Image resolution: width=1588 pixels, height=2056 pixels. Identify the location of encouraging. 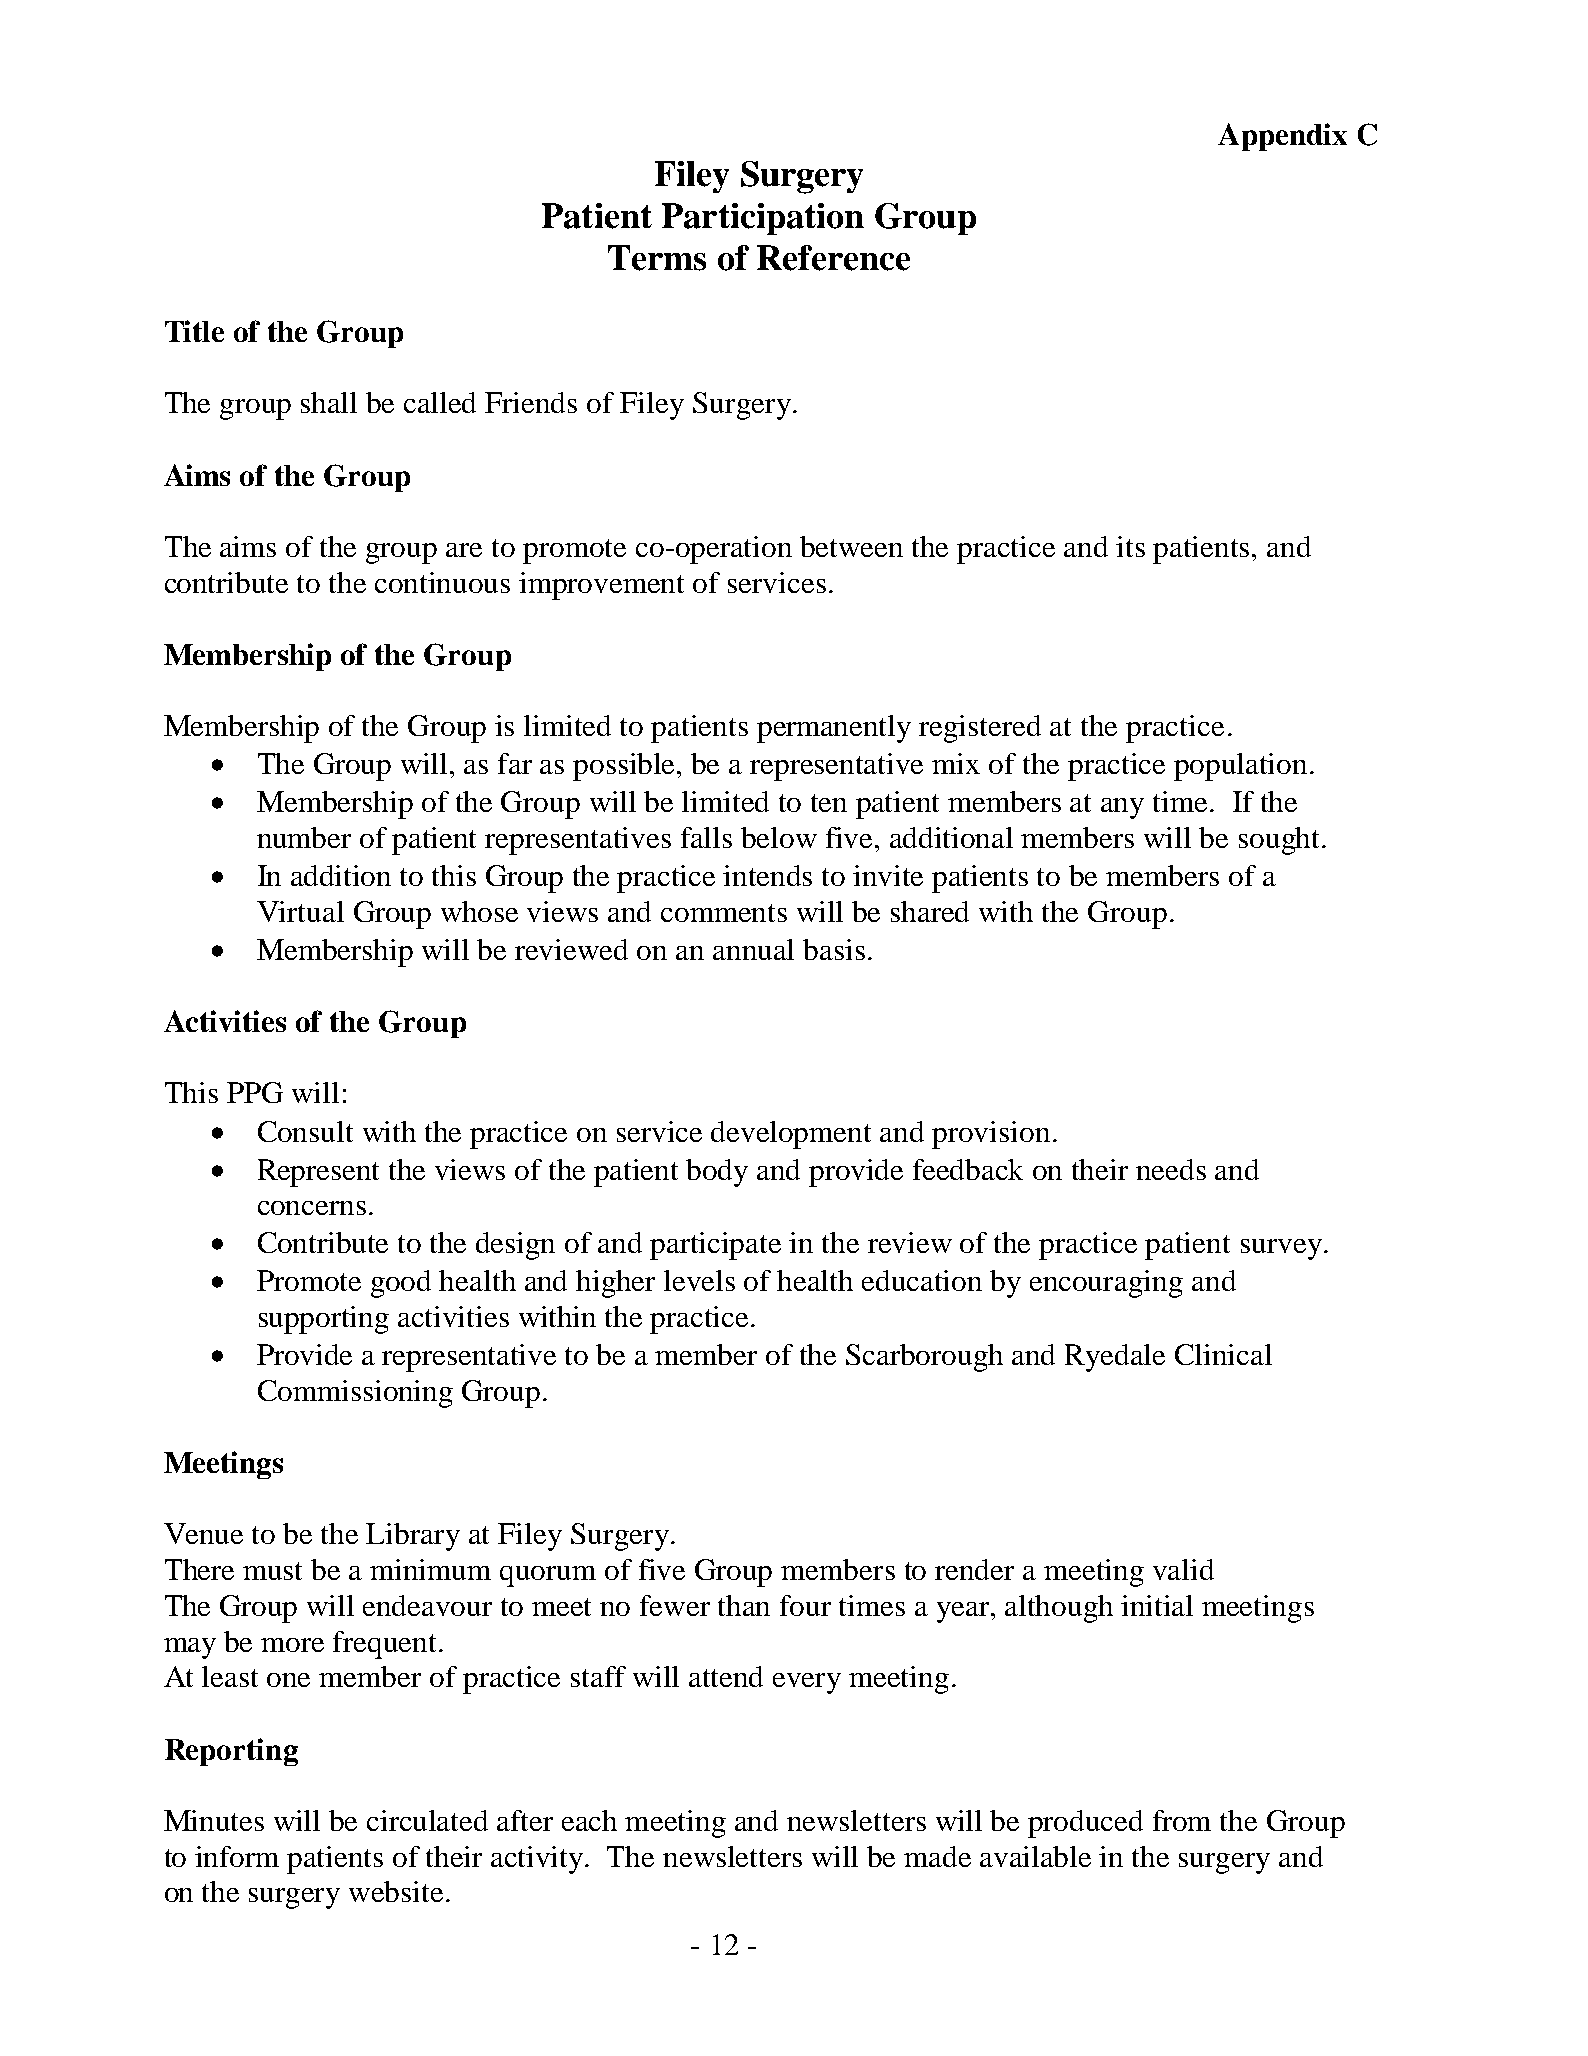
(1106, 1284).
